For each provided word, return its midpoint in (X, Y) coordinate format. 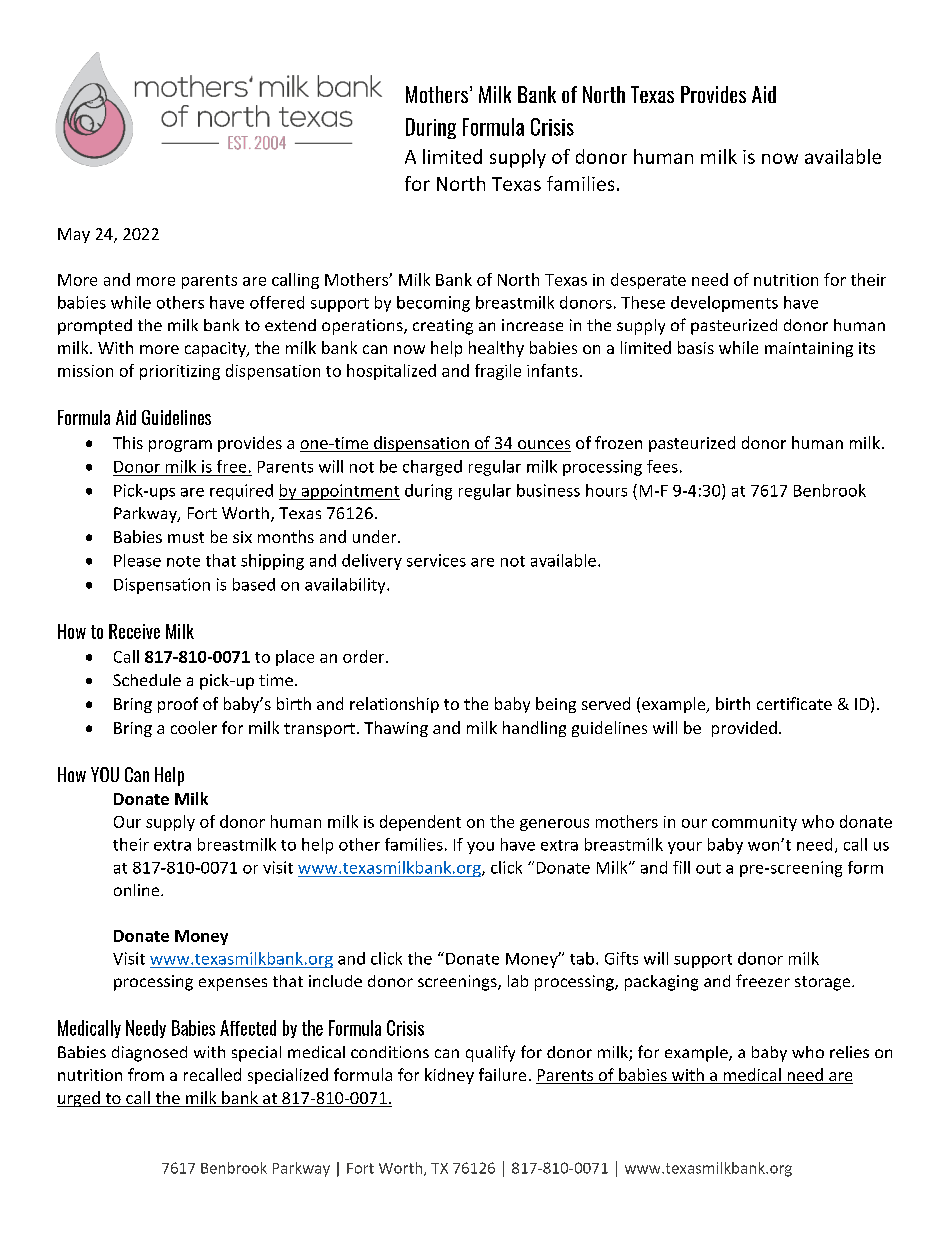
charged (432, 468)
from (146, 1074)
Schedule (147, 680)
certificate (794, 703)
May (74, 235)
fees (662, 466)
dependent (420, 823)
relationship (394, 705)
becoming (433, 304)
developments (724, 304)
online (138, 890)
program (180, 446)
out (708, 868)
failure (502, 1074)
